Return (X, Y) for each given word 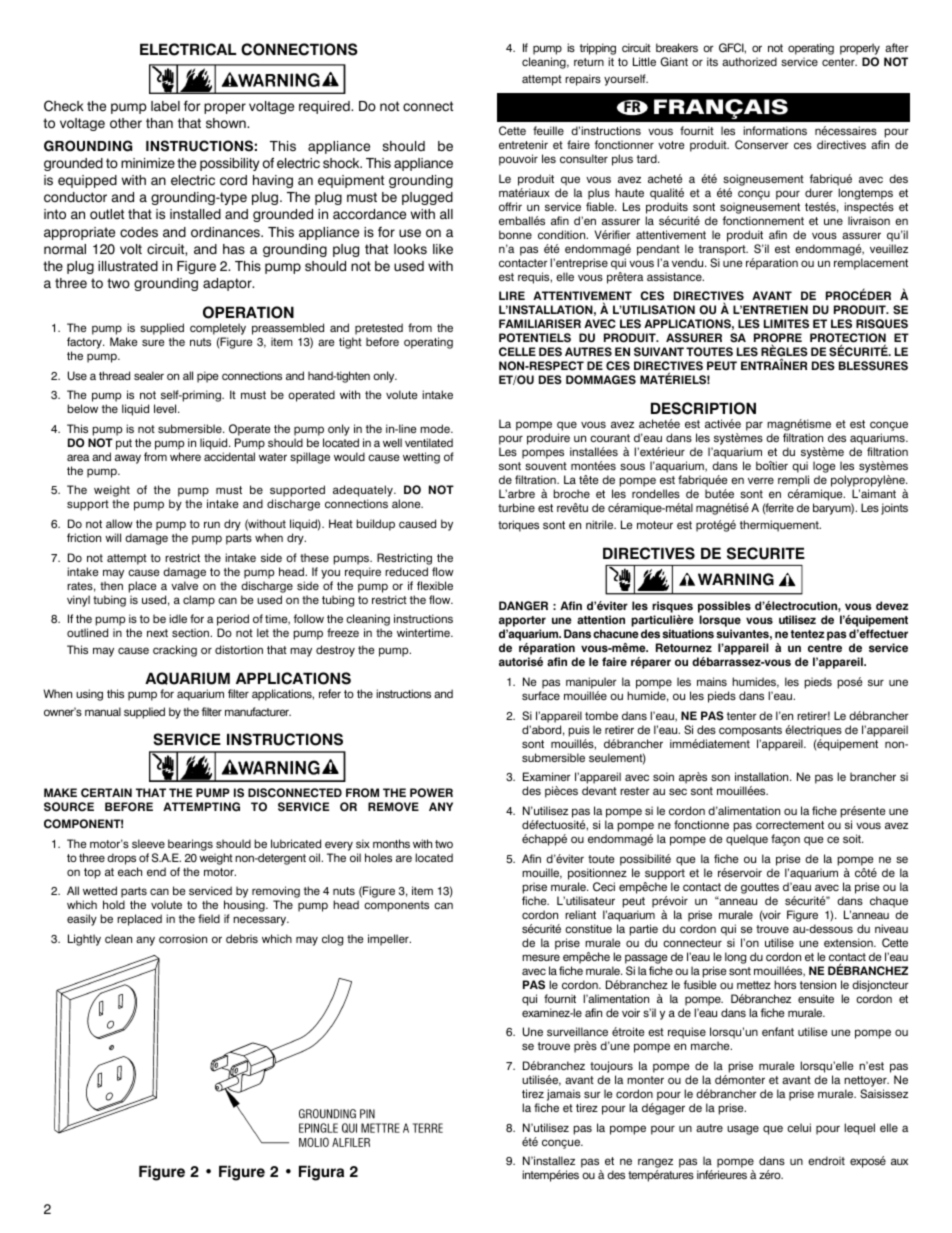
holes (378, 857)
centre (825, 648)
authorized (749, 61)
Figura (321, 1173)
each (130, 871)
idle (178, 618)
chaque (889, 902)
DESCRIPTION (703, 408)
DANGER (523, 606)
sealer (149, 375)
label (165, 106)
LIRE (512, 295)
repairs (583, 80)
